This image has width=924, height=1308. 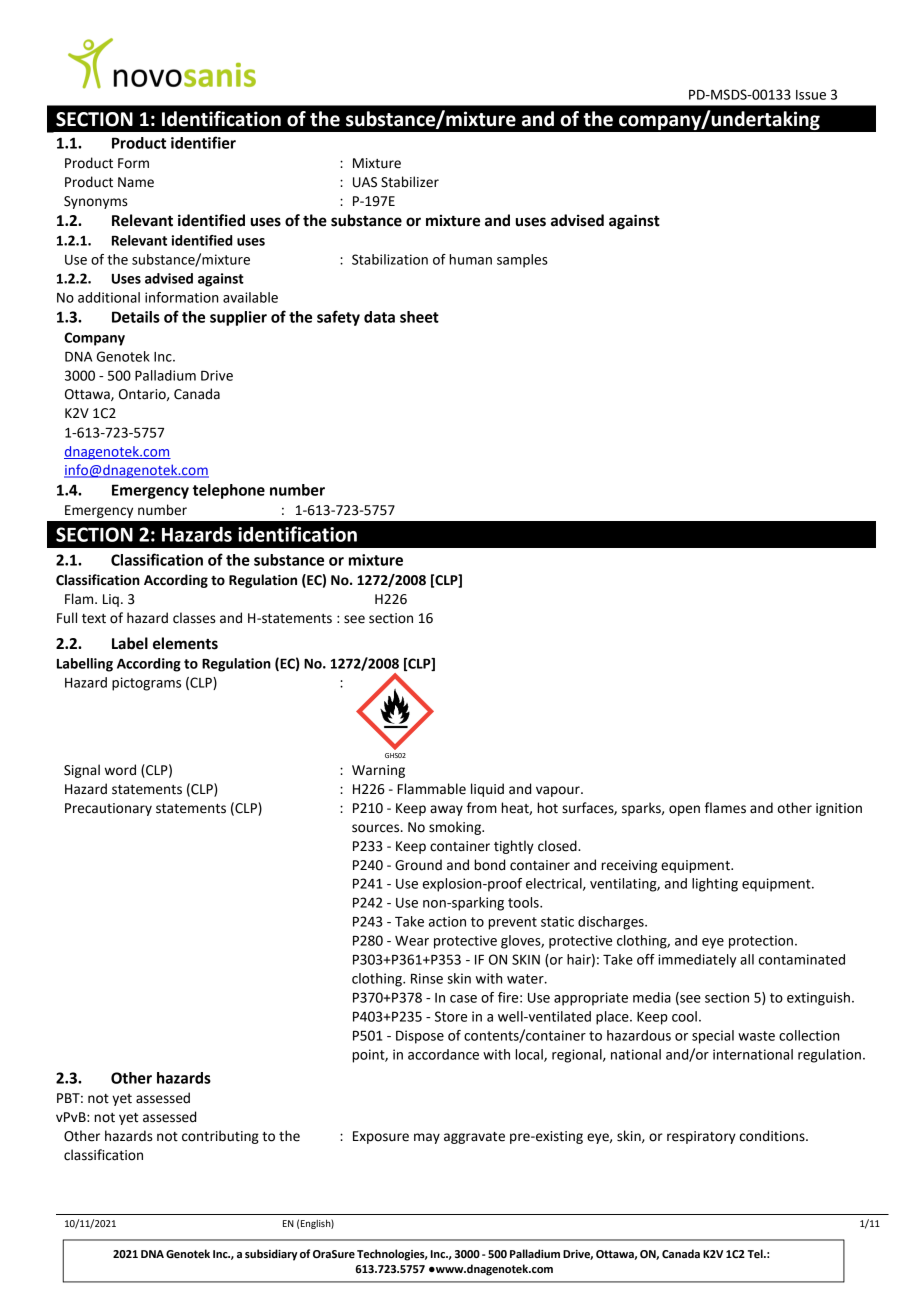 I want to click on Issue, so click(x=811, y=95).
